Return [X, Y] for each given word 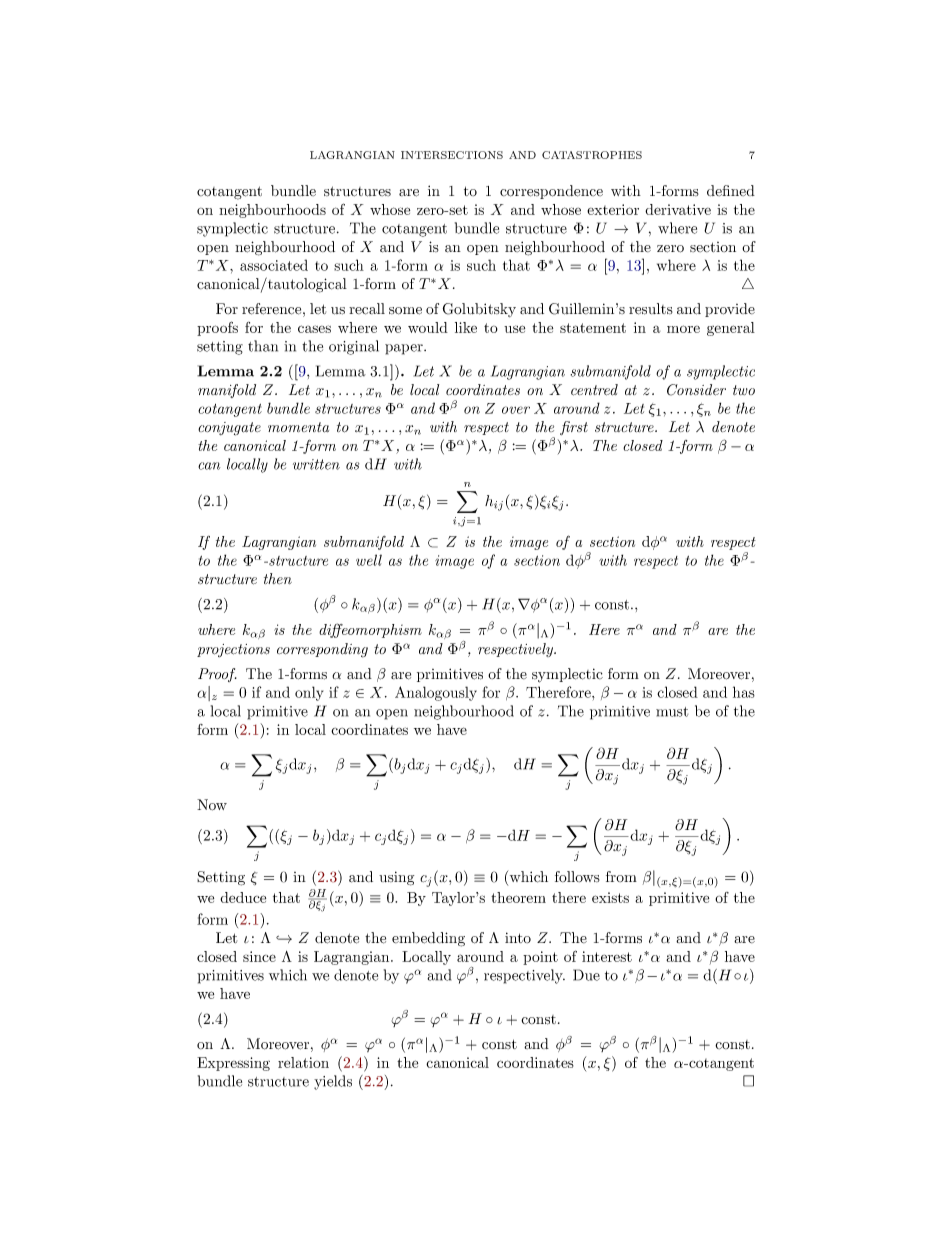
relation [303, 1062]
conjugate [229, 429]
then [278, 578]
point [540, 958]
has [744, 692]
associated [274, 265]
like [466, 327]
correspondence [551, 192]
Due [586, 975]
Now [212, 805]
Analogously [436, 693]
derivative [678, 209]
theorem [518, 897]
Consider [696, 390]
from [621, 876]
